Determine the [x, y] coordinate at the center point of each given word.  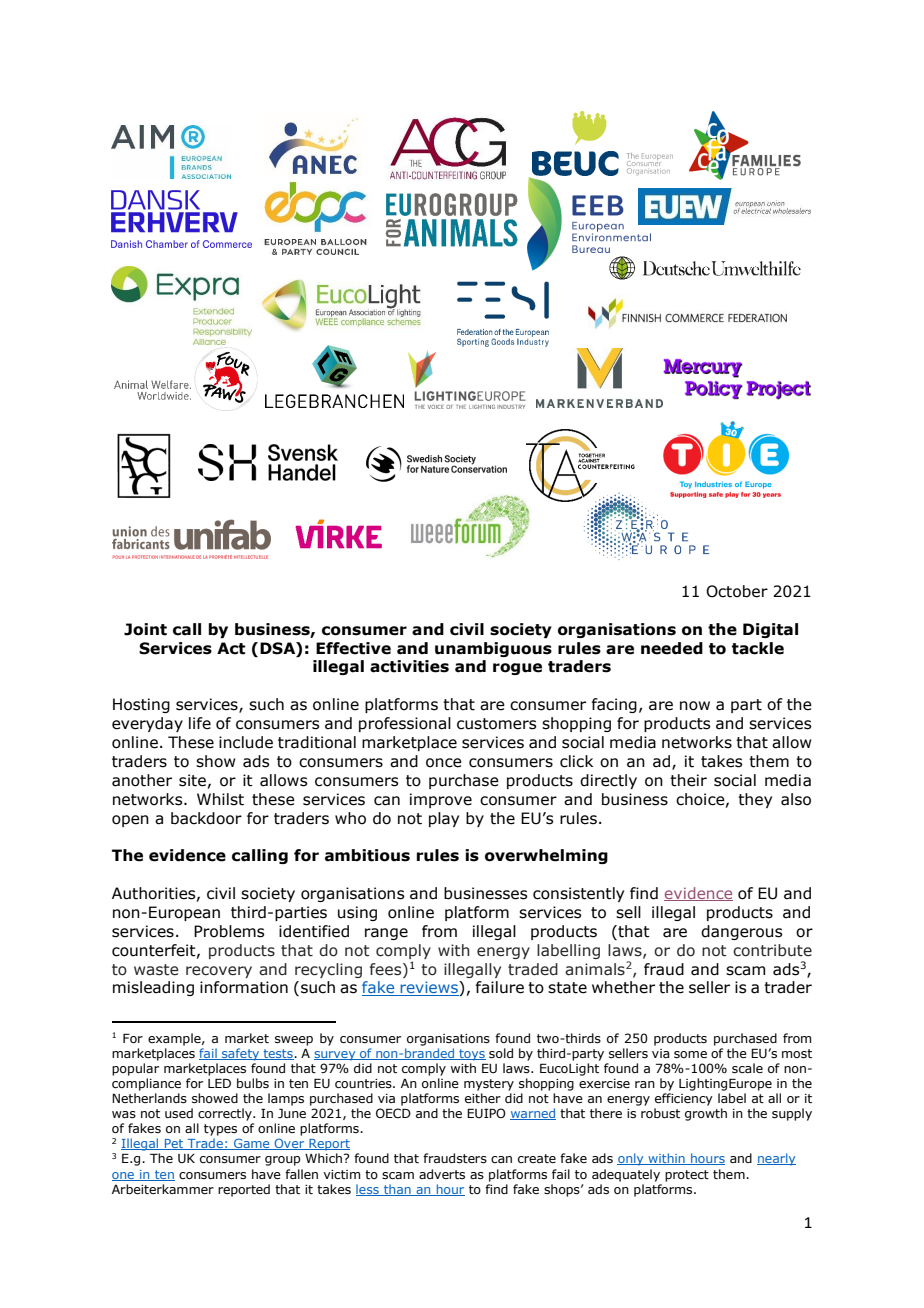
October [737, 591]
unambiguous [493, 649]
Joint [145, 629]
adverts [442, 1174]
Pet [174, 1144]
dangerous [741, 932]
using [357, 913]
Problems [229, 931]
